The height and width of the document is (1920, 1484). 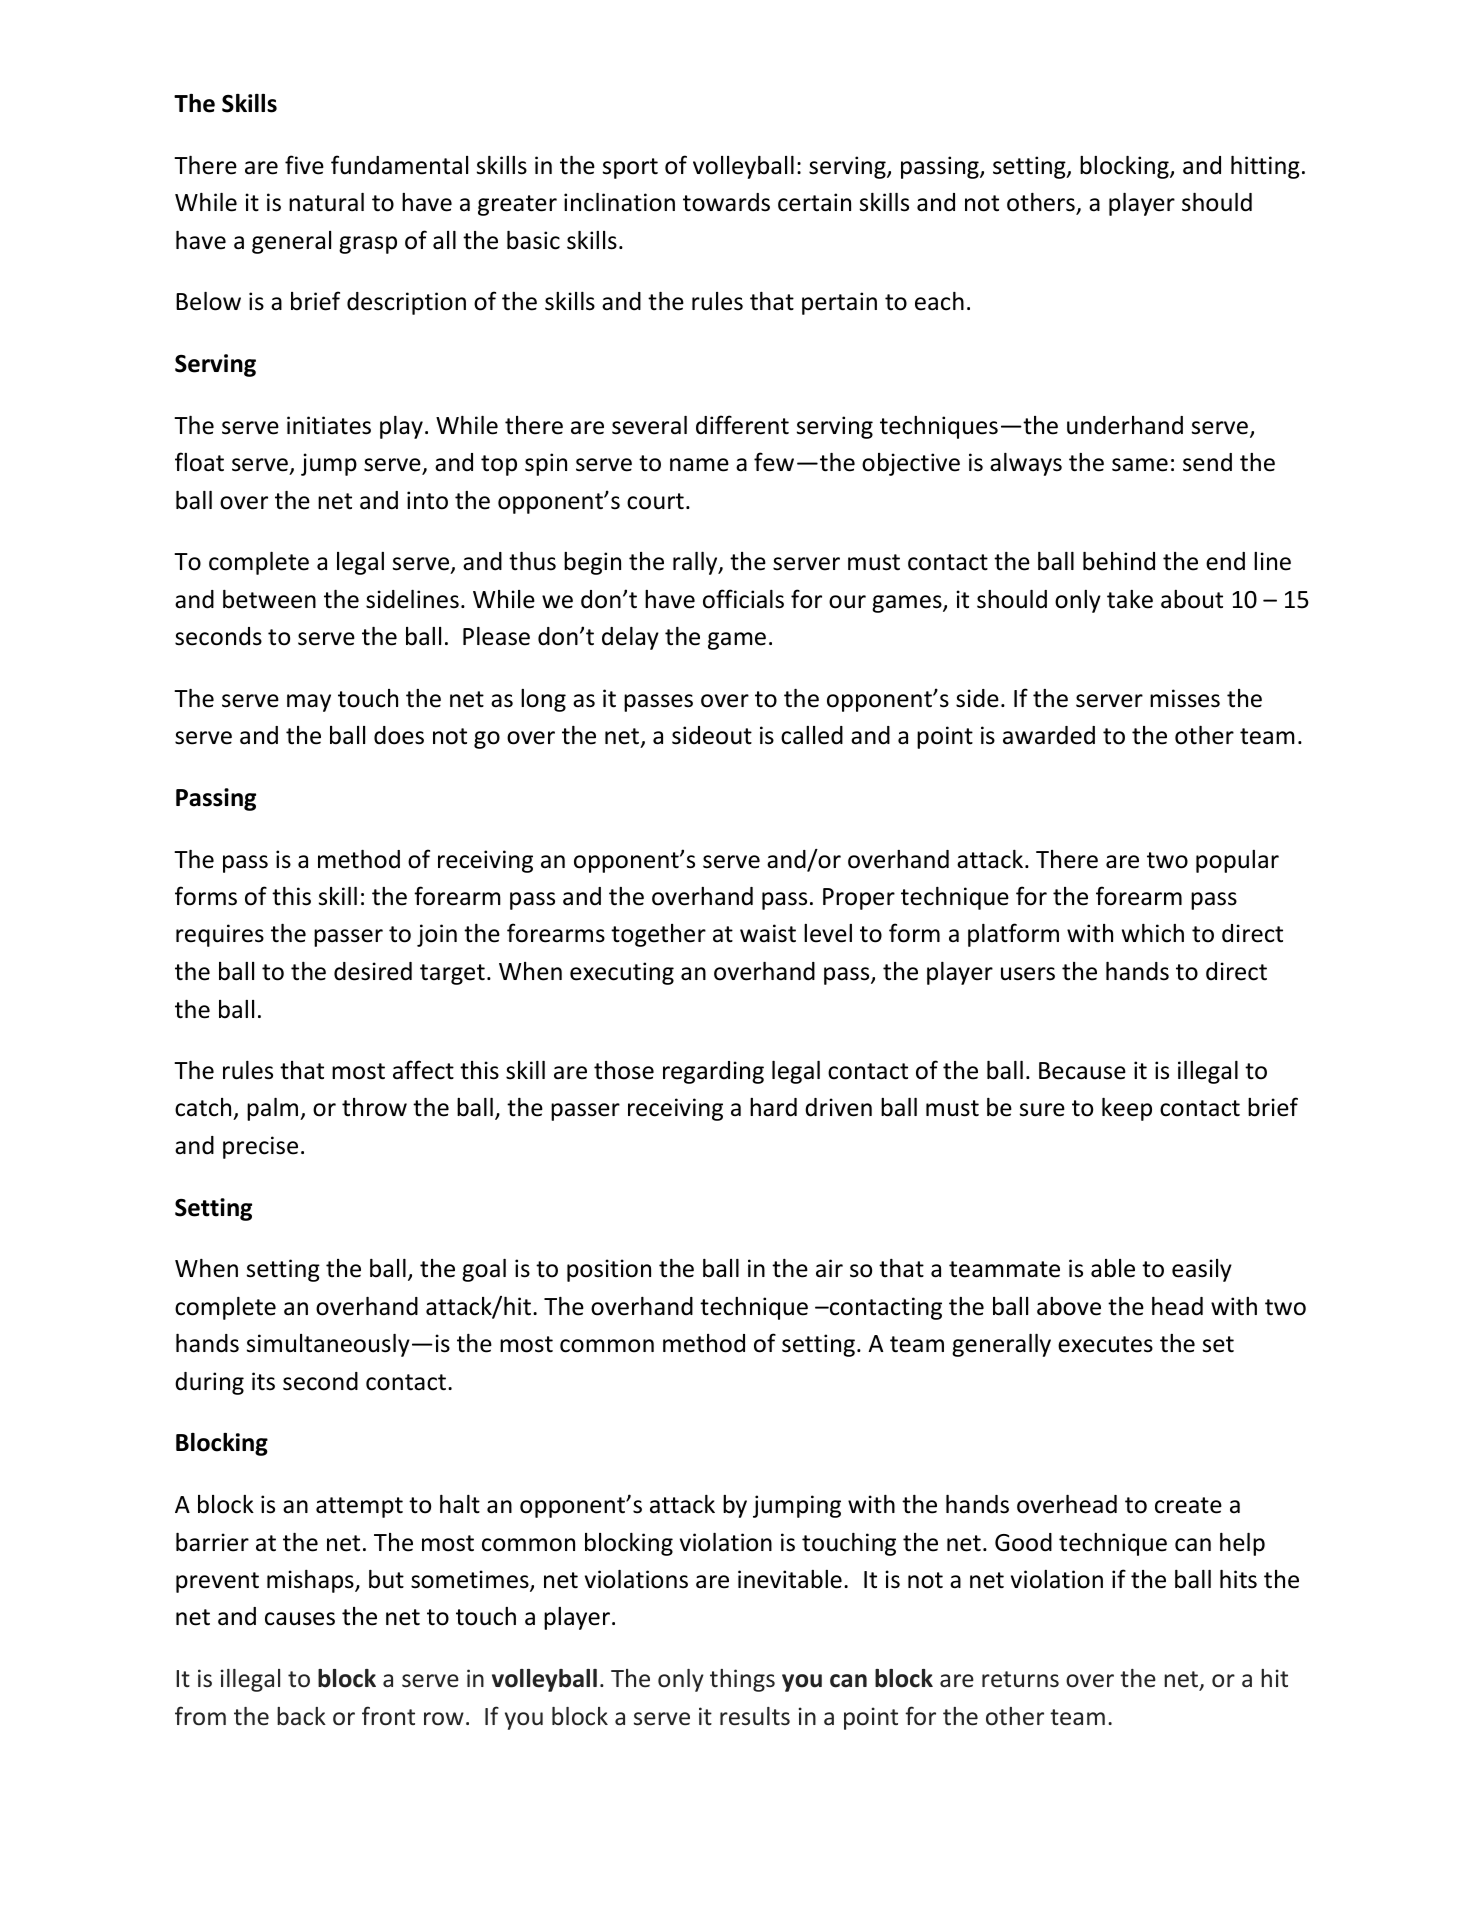 I want to click on back, so click(x=301, y=1716).
